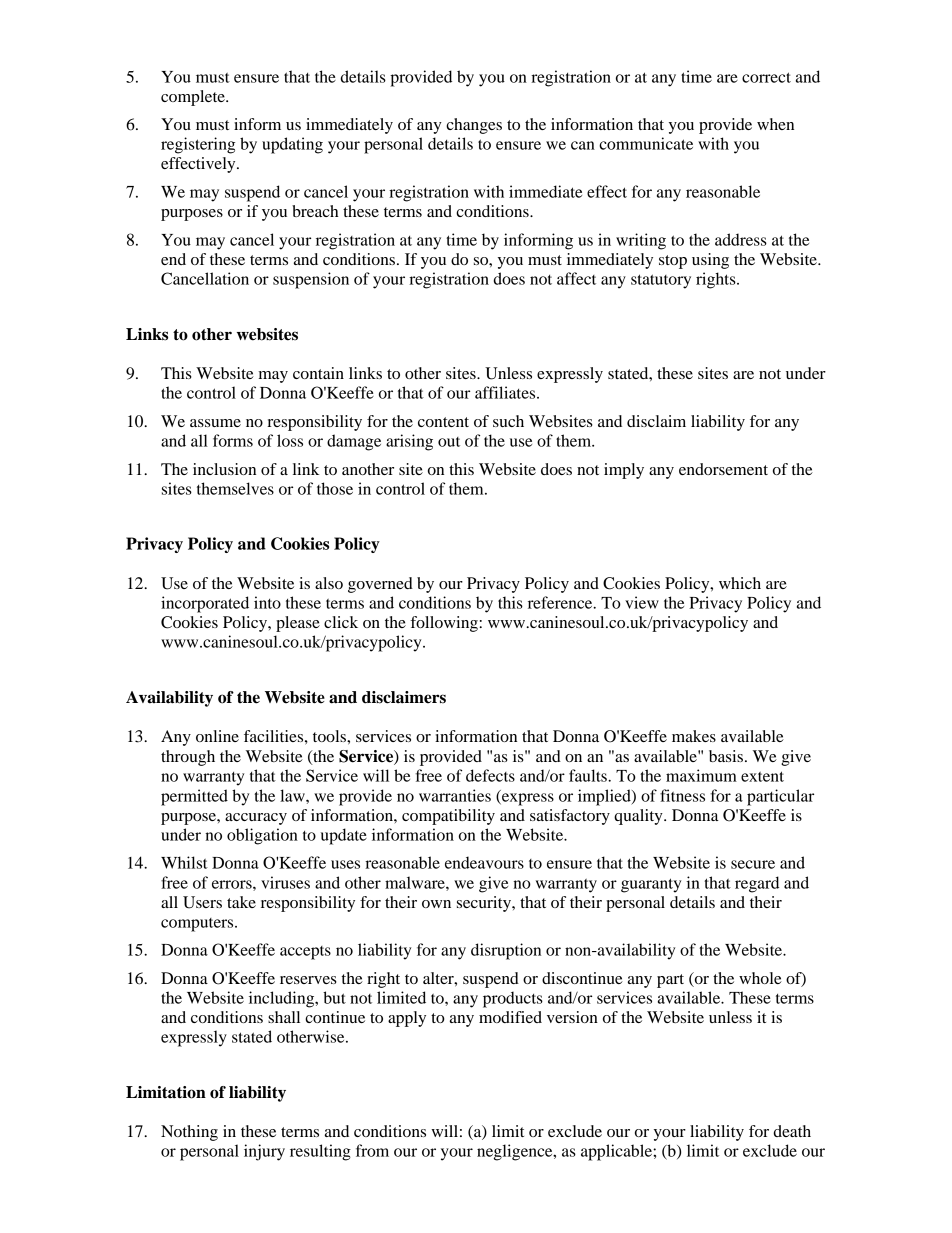  Describe the element at coordinates (241, 902) in the screenshot. I see `take` at that location.
